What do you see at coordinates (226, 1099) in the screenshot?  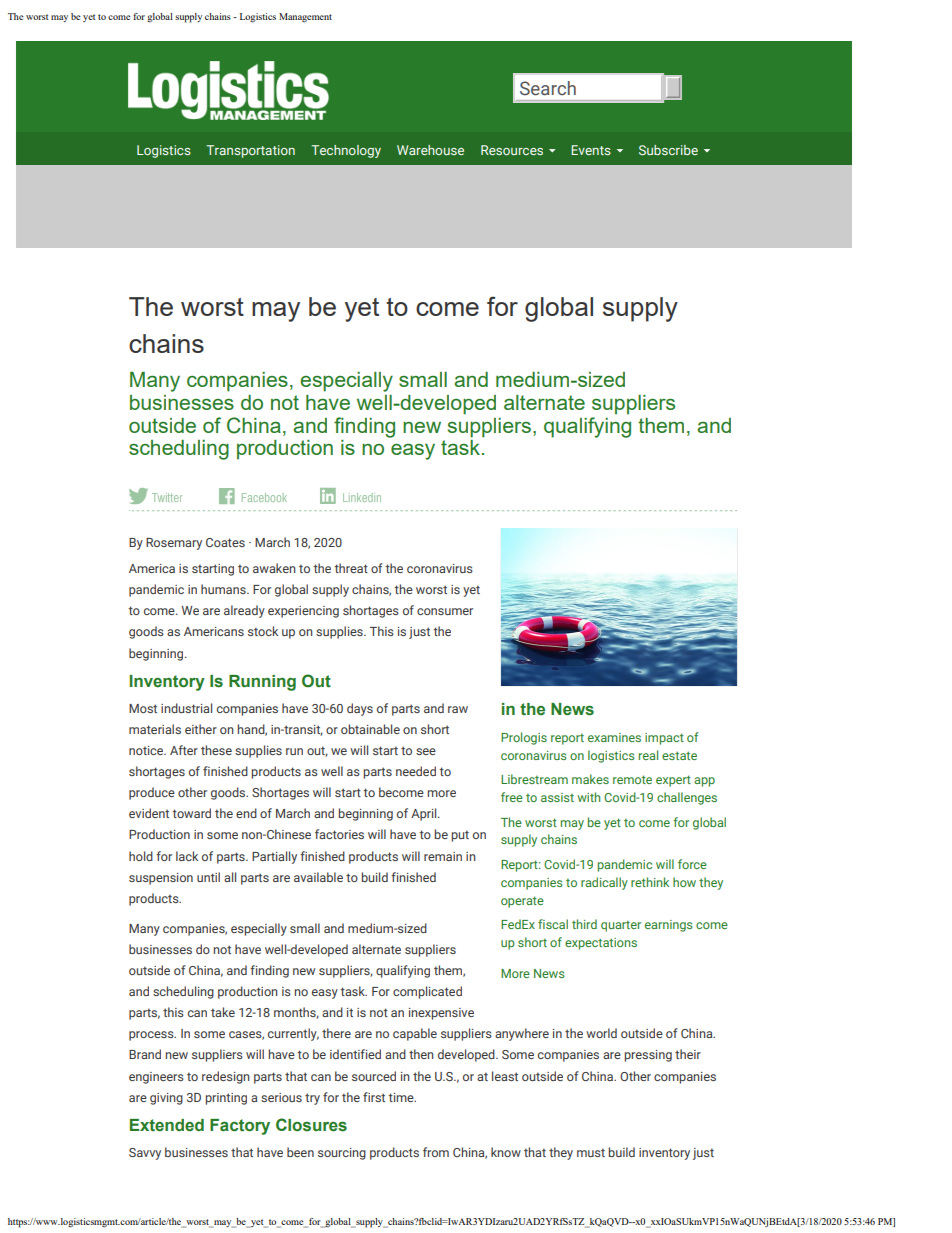 I see `printing` at bounding box center [226, 1099].
